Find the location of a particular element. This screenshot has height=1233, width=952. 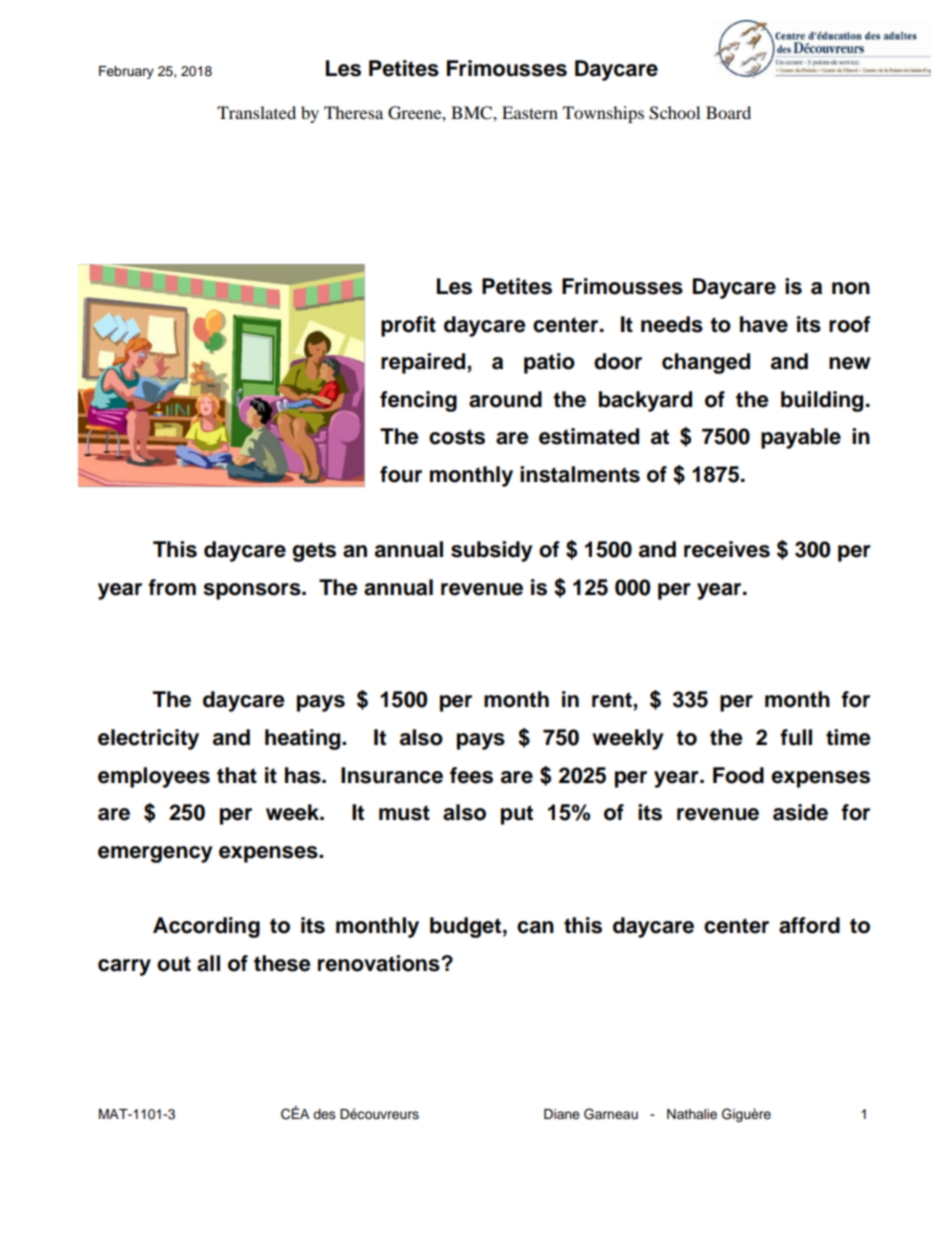

Translated is located at coordinates (256, 112).
